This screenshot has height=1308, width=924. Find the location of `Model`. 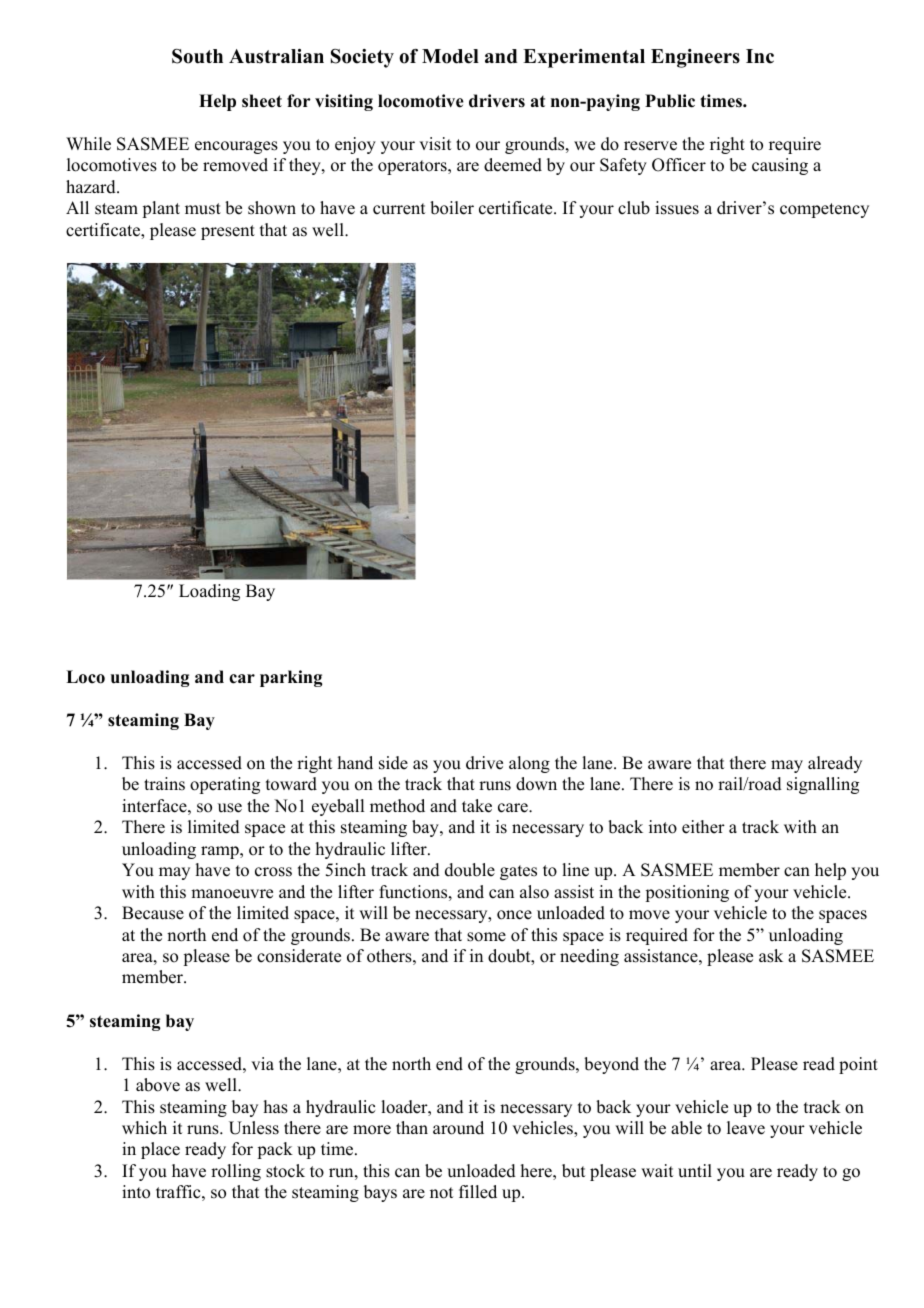

Model is located at coordinates (450, 56).
